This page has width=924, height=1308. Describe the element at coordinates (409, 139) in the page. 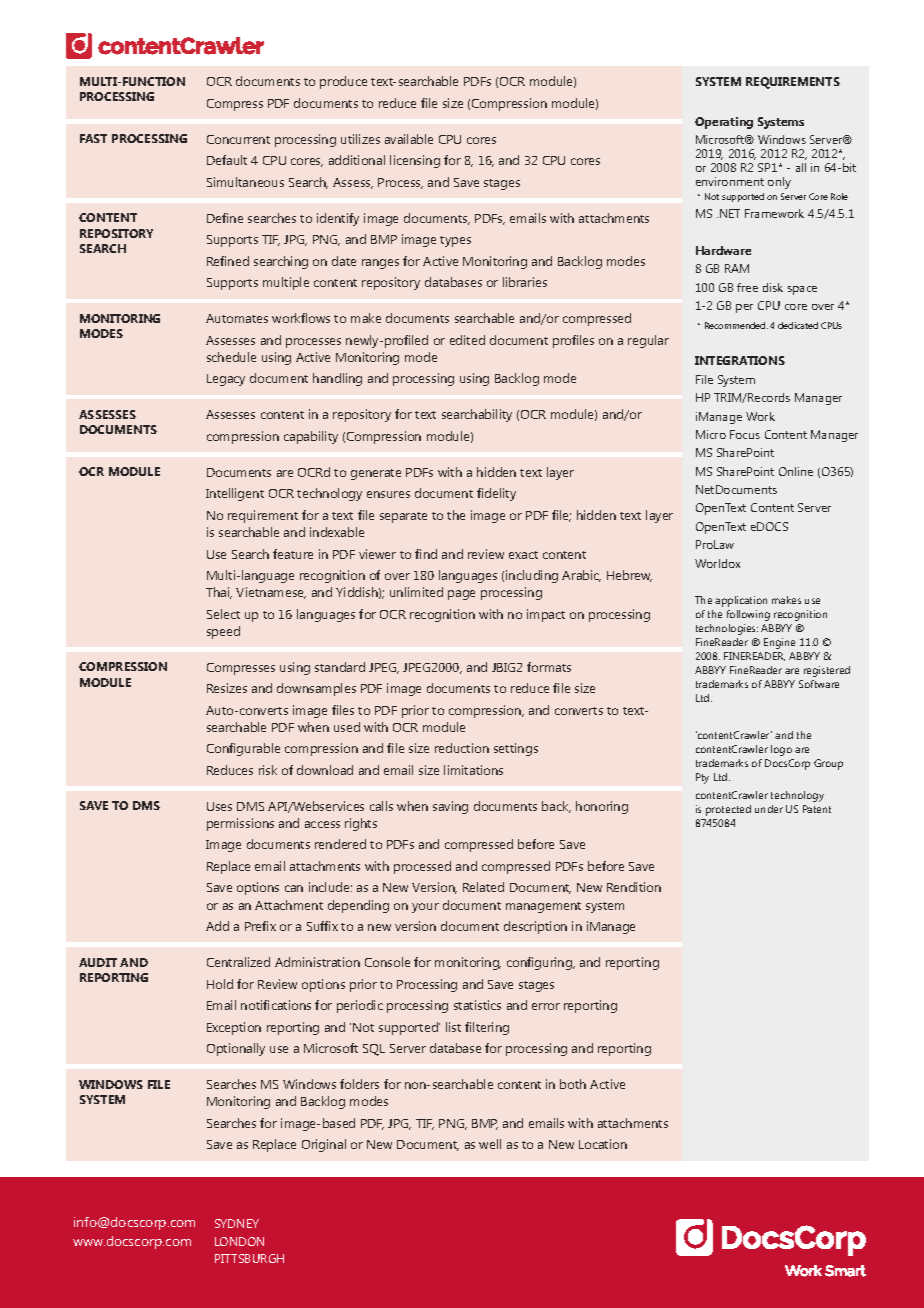

I see `available` at that location.
